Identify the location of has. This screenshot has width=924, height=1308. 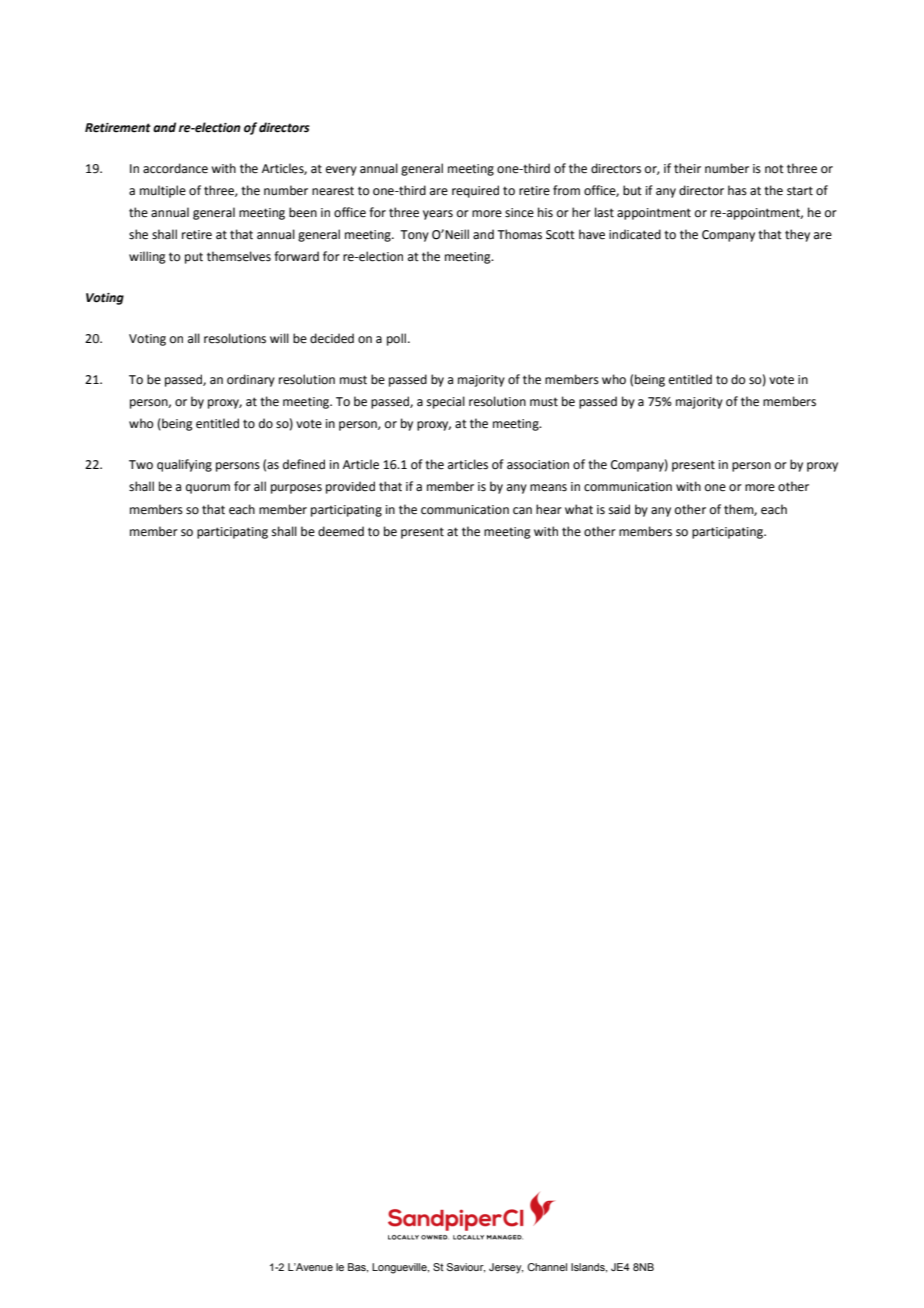
(737, 190).
